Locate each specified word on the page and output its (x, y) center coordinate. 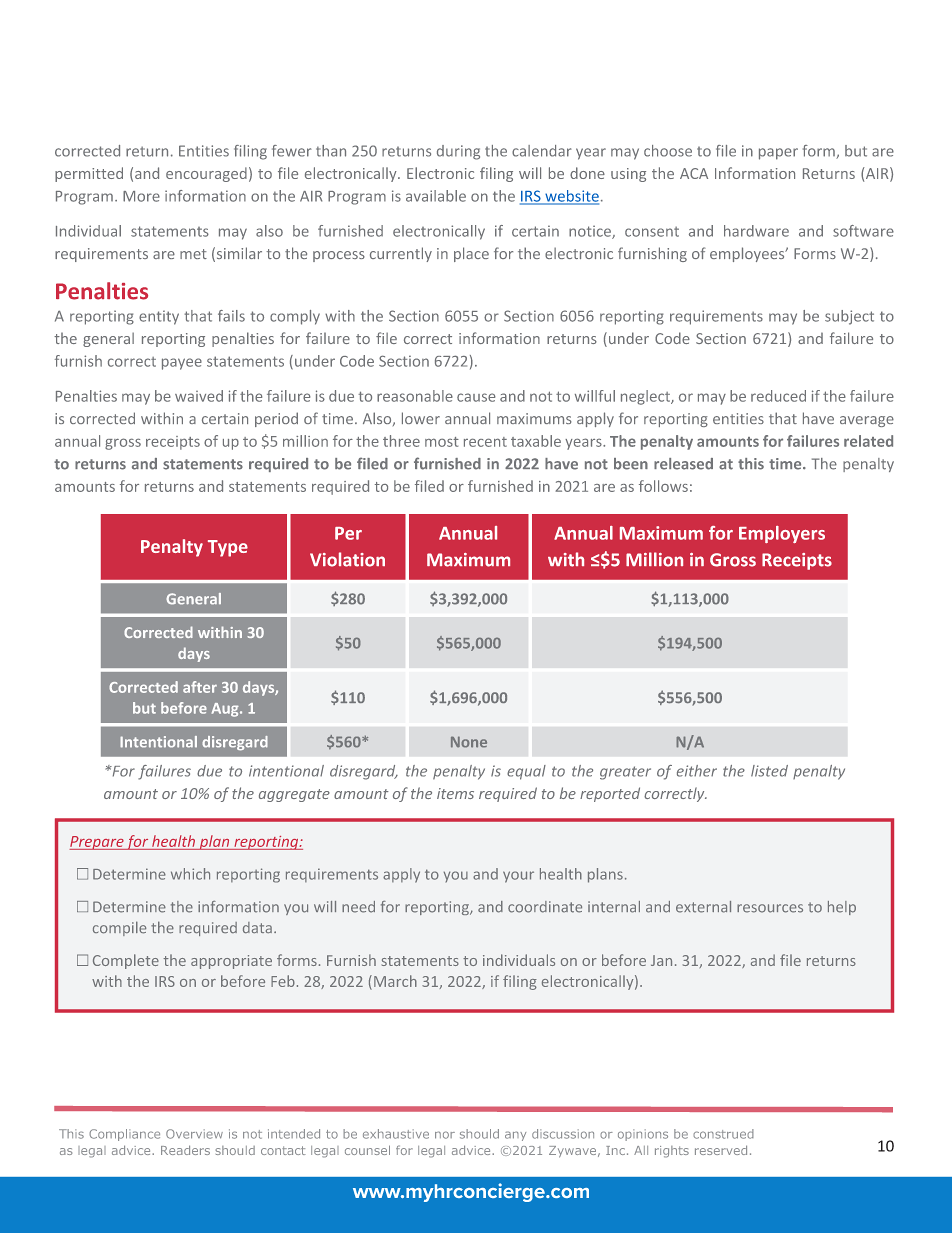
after (200, 687)
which (190, 874)
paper (778, 154)
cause (476, 397)
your (518, 877)
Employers (782, 534)
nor (445, 1135)
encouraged (206, 174)
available (436, 196)
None (469, 742)
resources (770, 908)
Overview (194, 1134)
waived (199, 396)
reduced (778, 396)
